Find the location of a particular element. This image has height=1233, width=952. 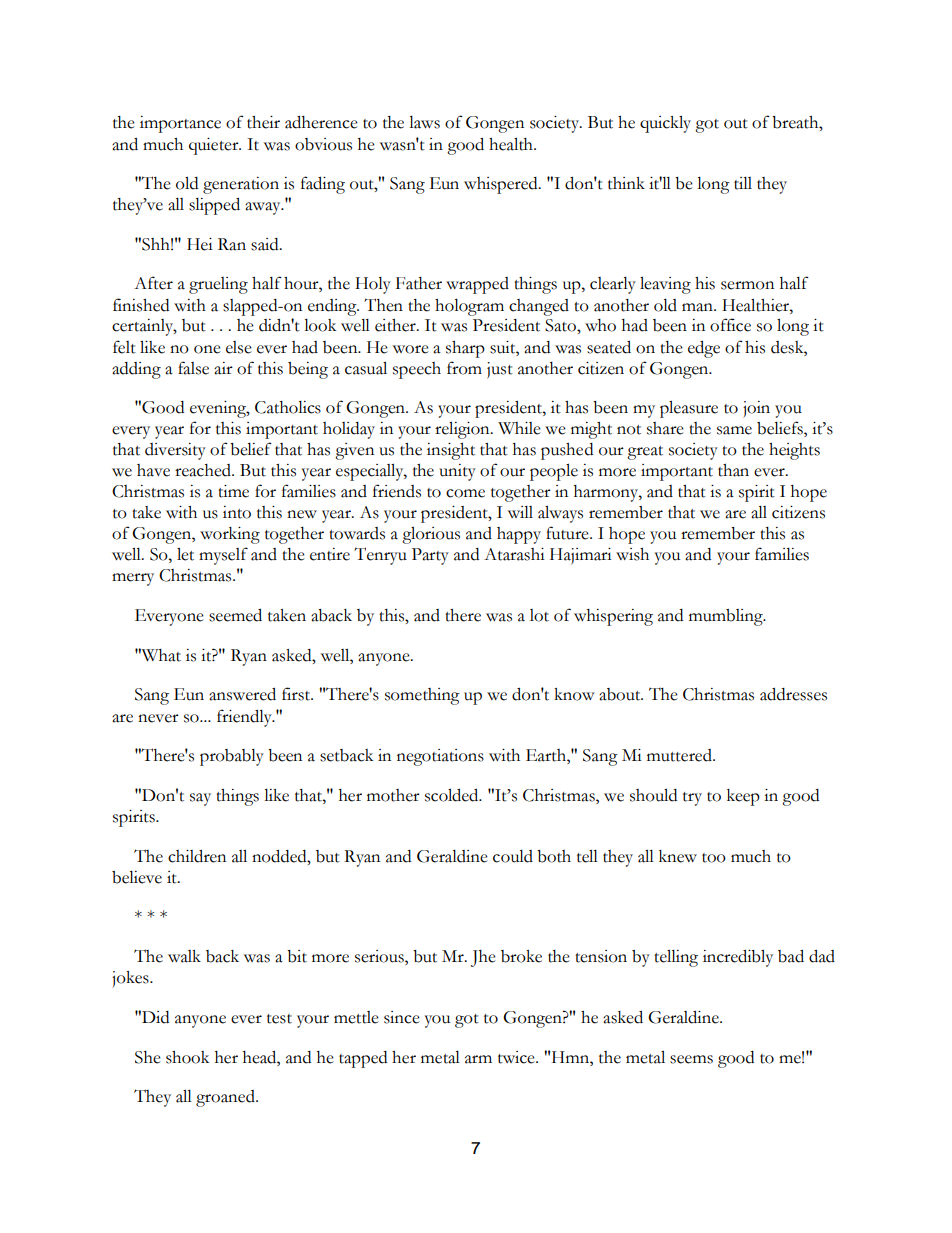

shook is located at coordinates (187, 1057).
